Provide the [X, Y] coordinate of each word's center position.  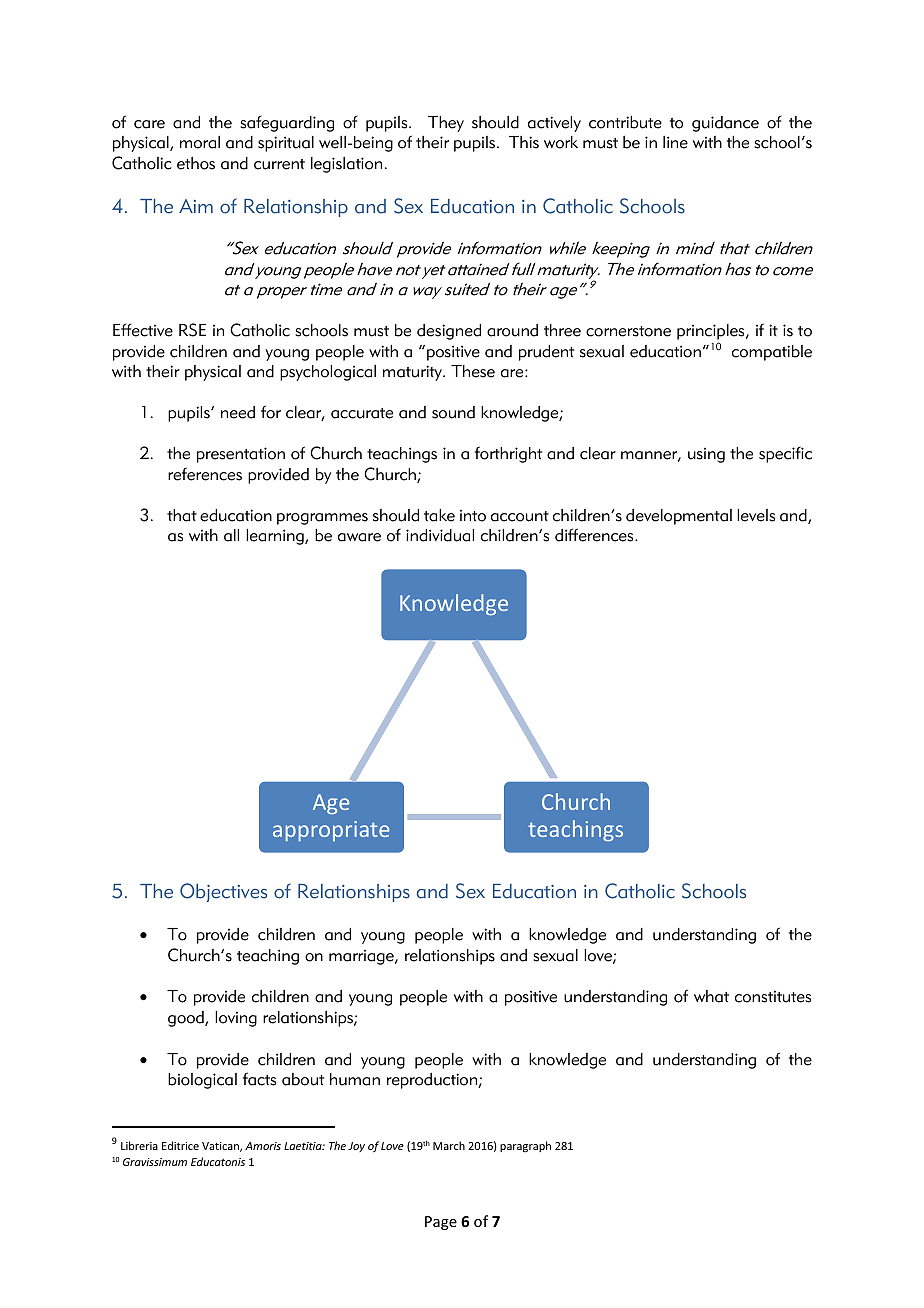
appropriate [331, 831]
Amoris [263, 1146]
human [355, 1079]
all [231, 535]
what [711, 996]
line [675, 142]
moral [200, 142]
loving [236, 1019]
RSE [192, 330]
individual [440, 535]
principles [712, 333]
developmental [679, 517]
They [446, 124]
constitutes [773, 997]
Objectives [223, 892]
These [473, 371]
